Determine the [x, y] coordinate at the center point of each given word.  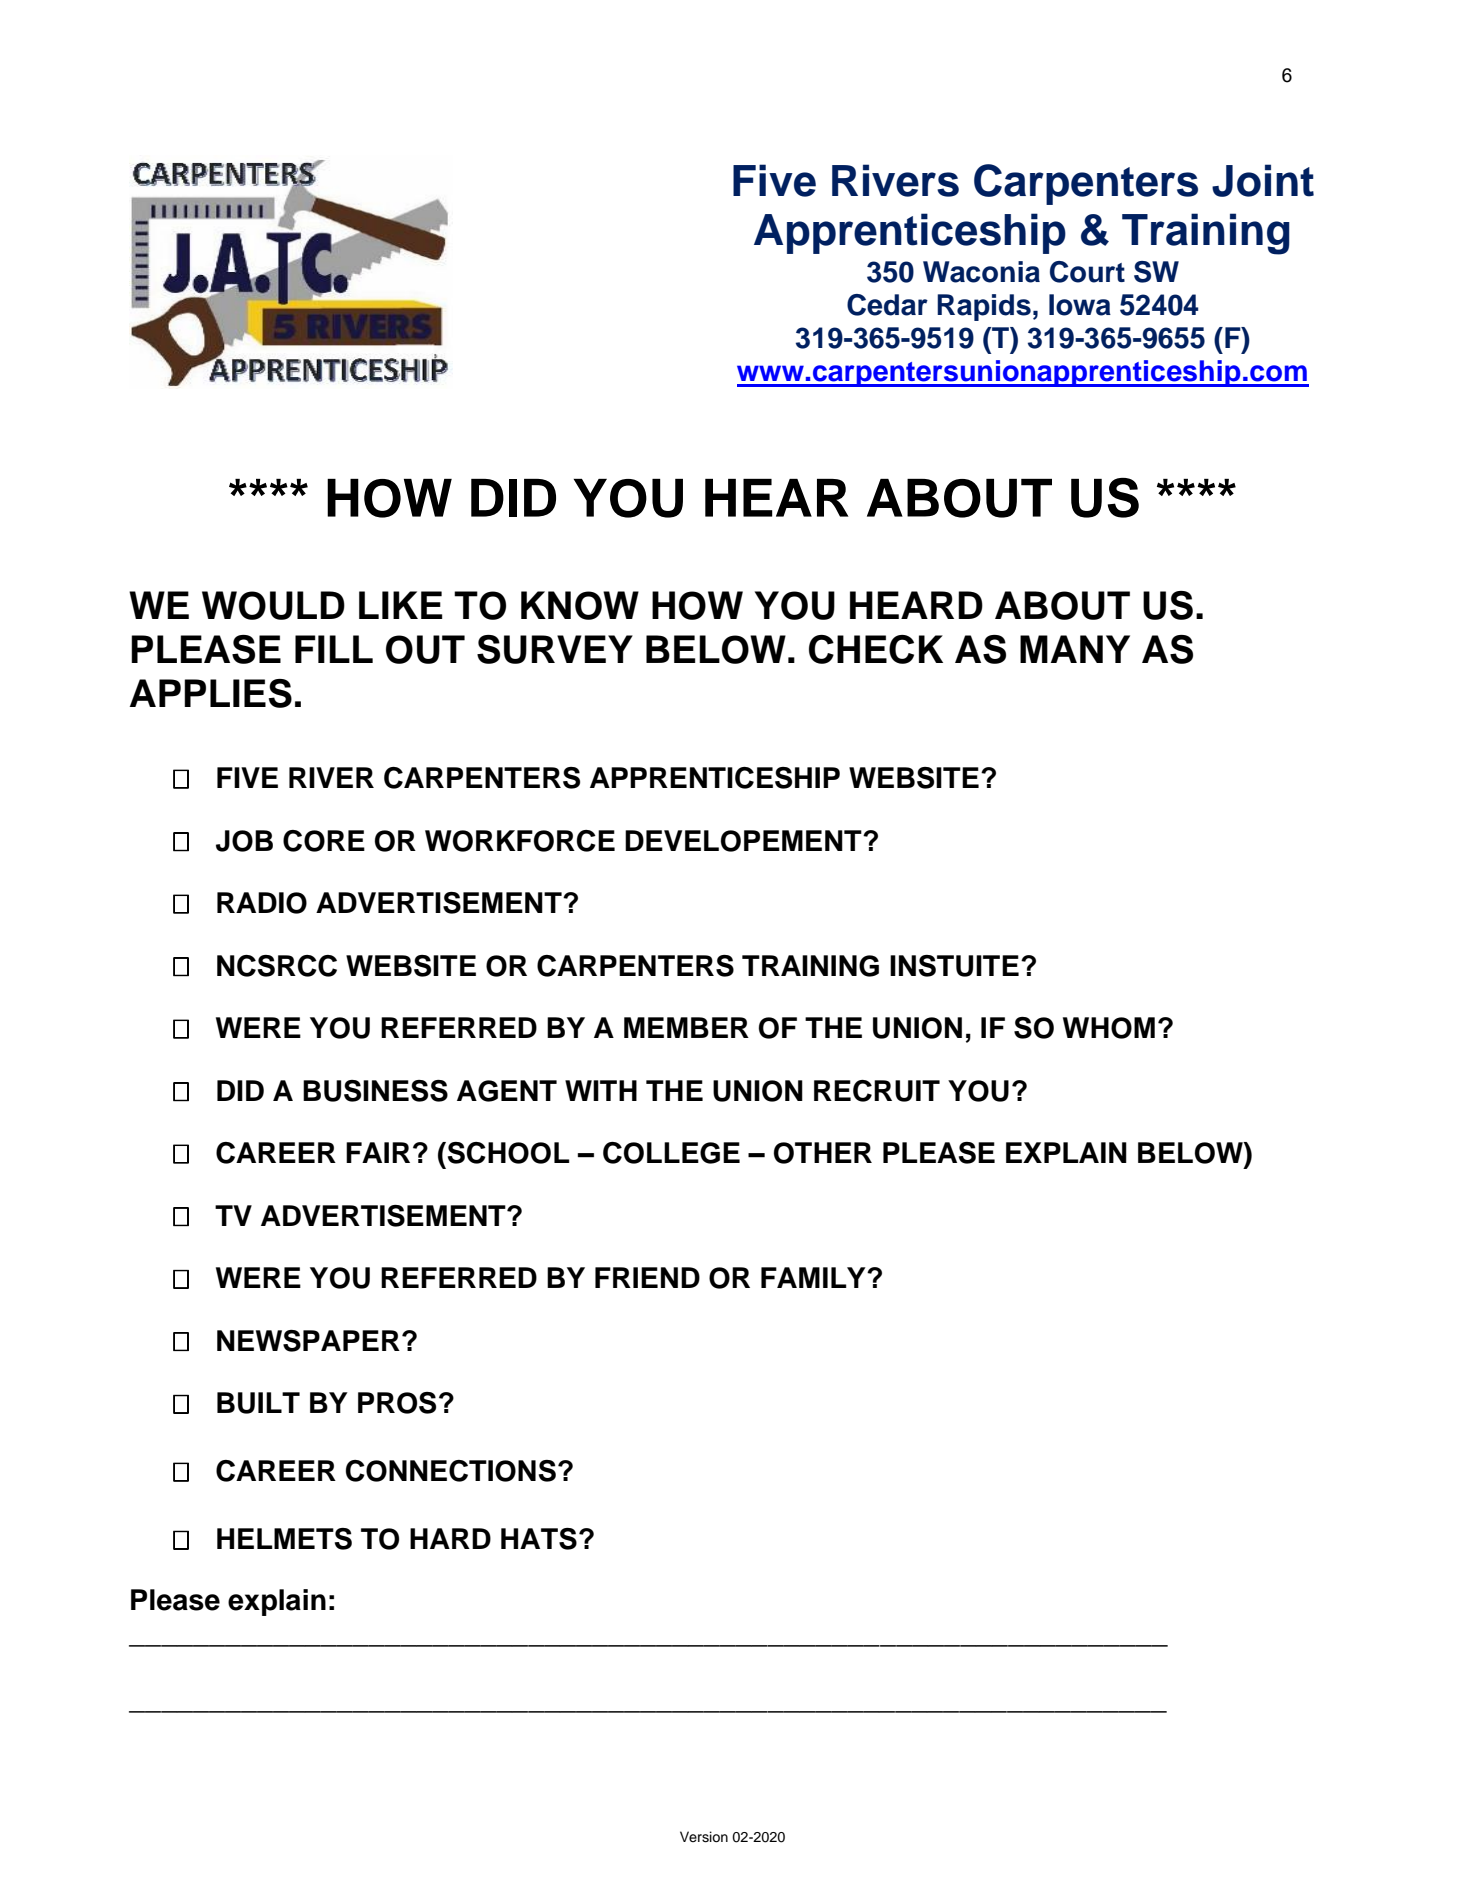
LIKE [400, 605]
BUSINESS [375, 1091]
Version [704, 1837]
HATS [539, 1539]
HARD [450, 1538]
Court [1087, 272]
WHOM [1109, 1028]
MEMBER [686, 1027]
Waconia [981, 272]
